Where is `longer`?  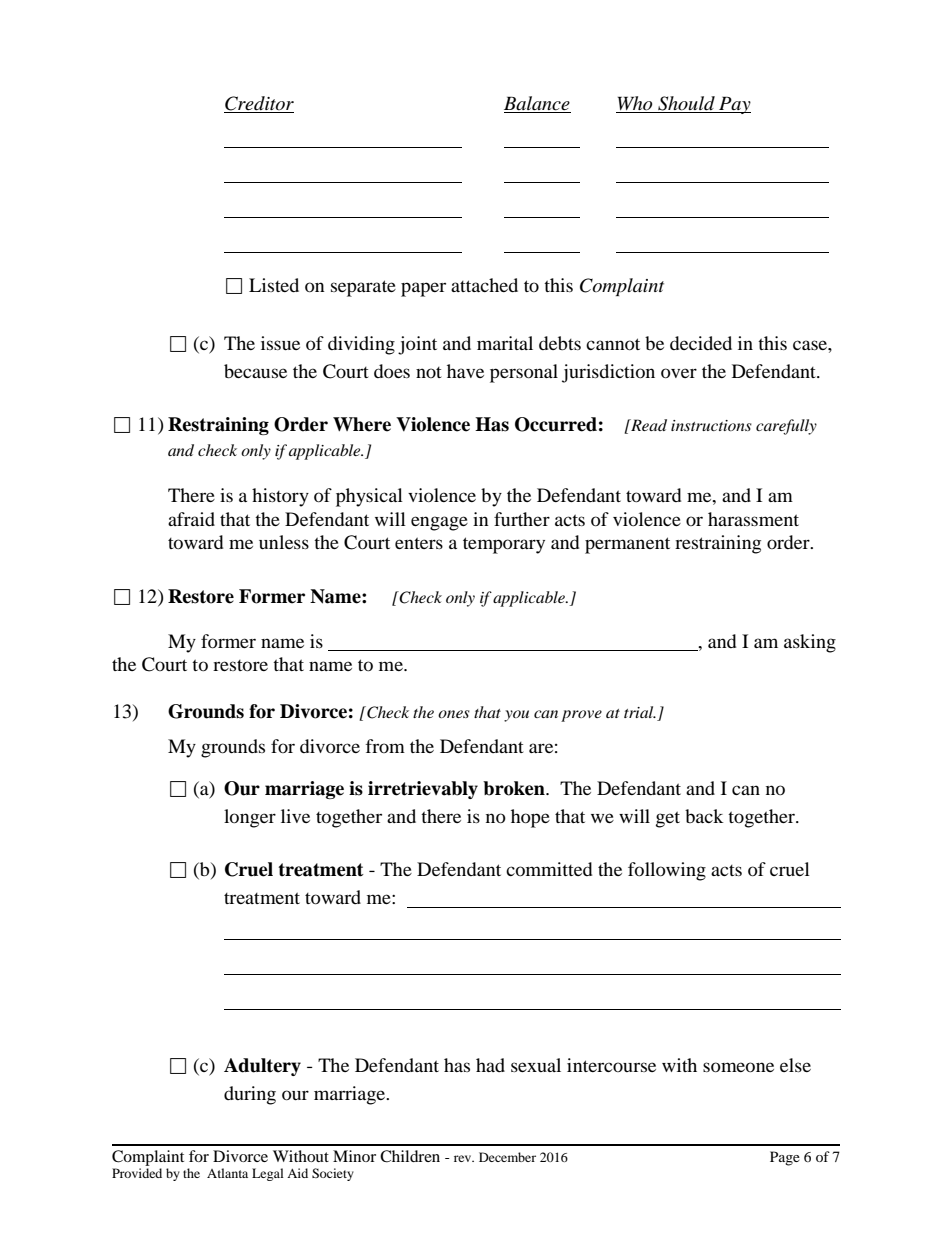
longer is located at coordinates (250, 818).
